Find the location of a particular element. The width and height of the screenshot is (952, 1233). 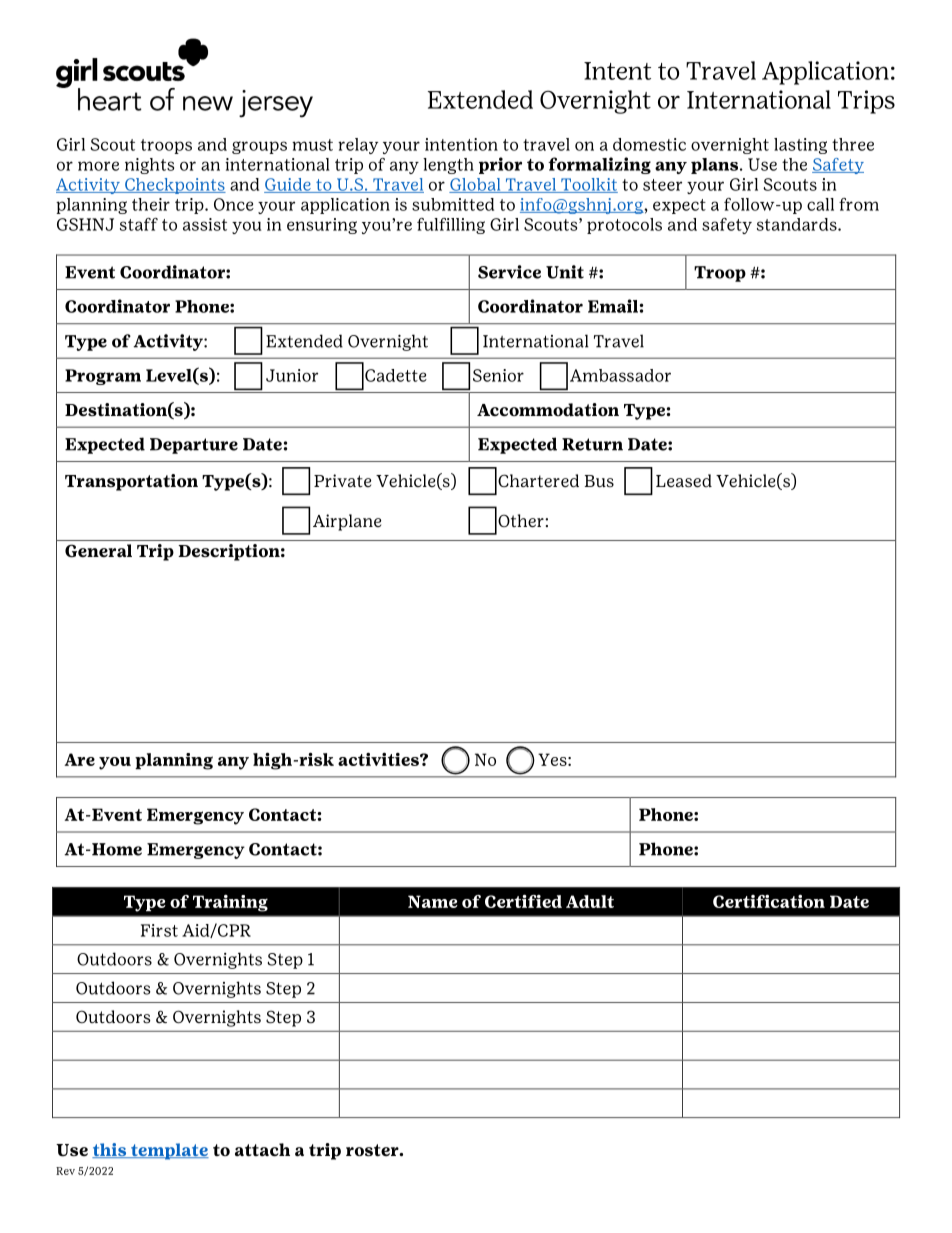

Program is located at coordinates (103, 377).
